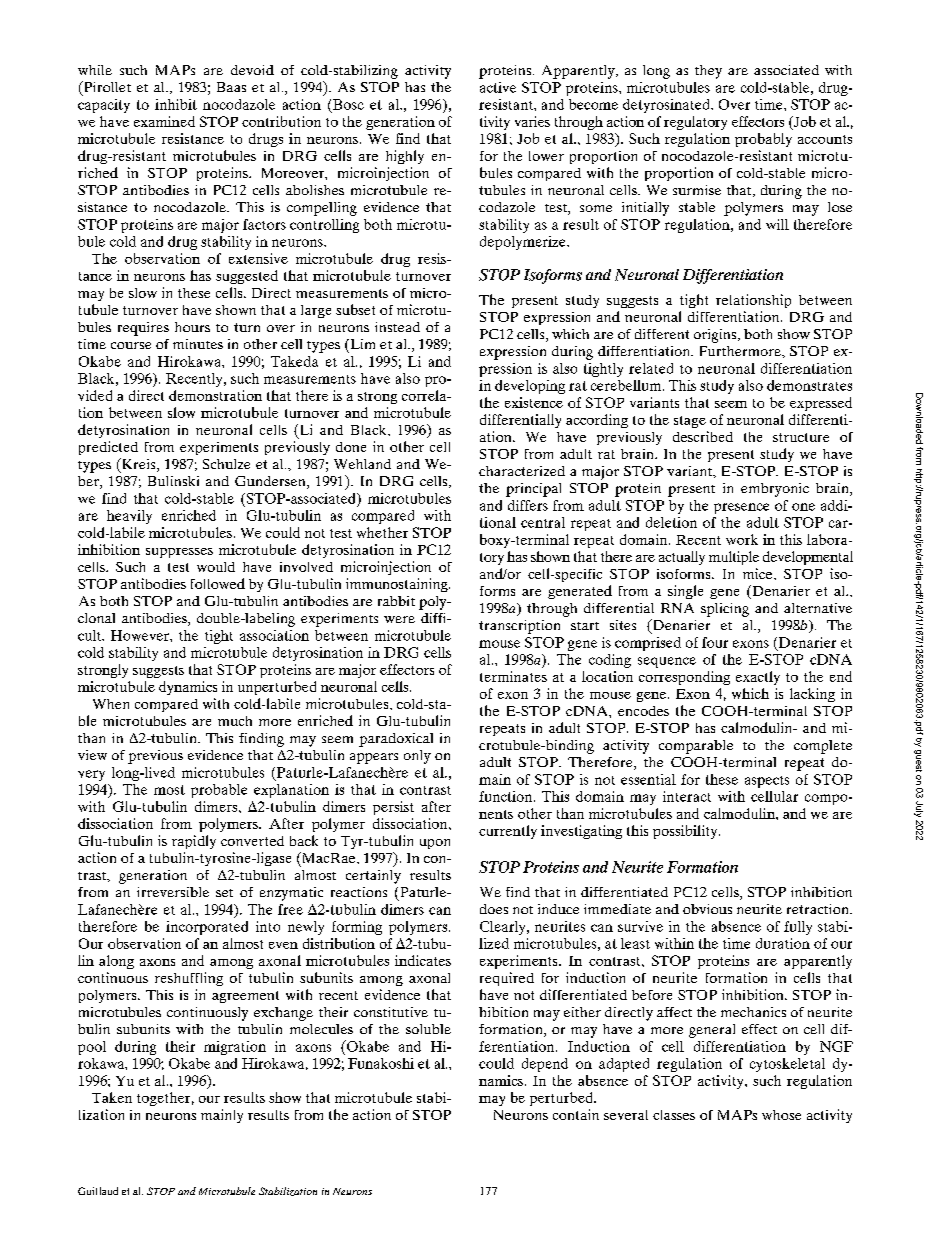  What do you see at coordinates (164, 121) in the page?
I see `examined` at bounding box center [164, 121].
